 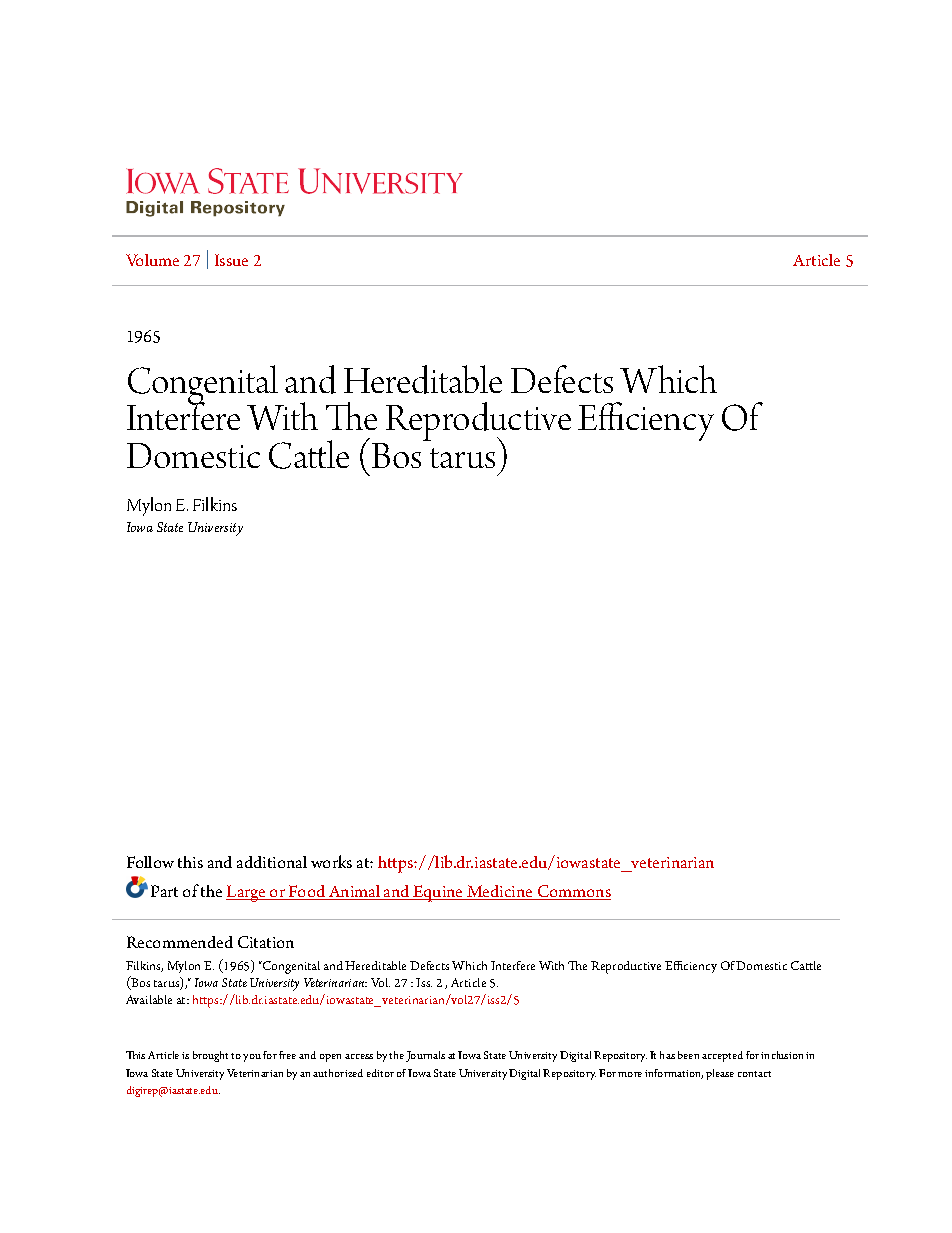 I want to click on Volume, so click(x=152, y=260).
